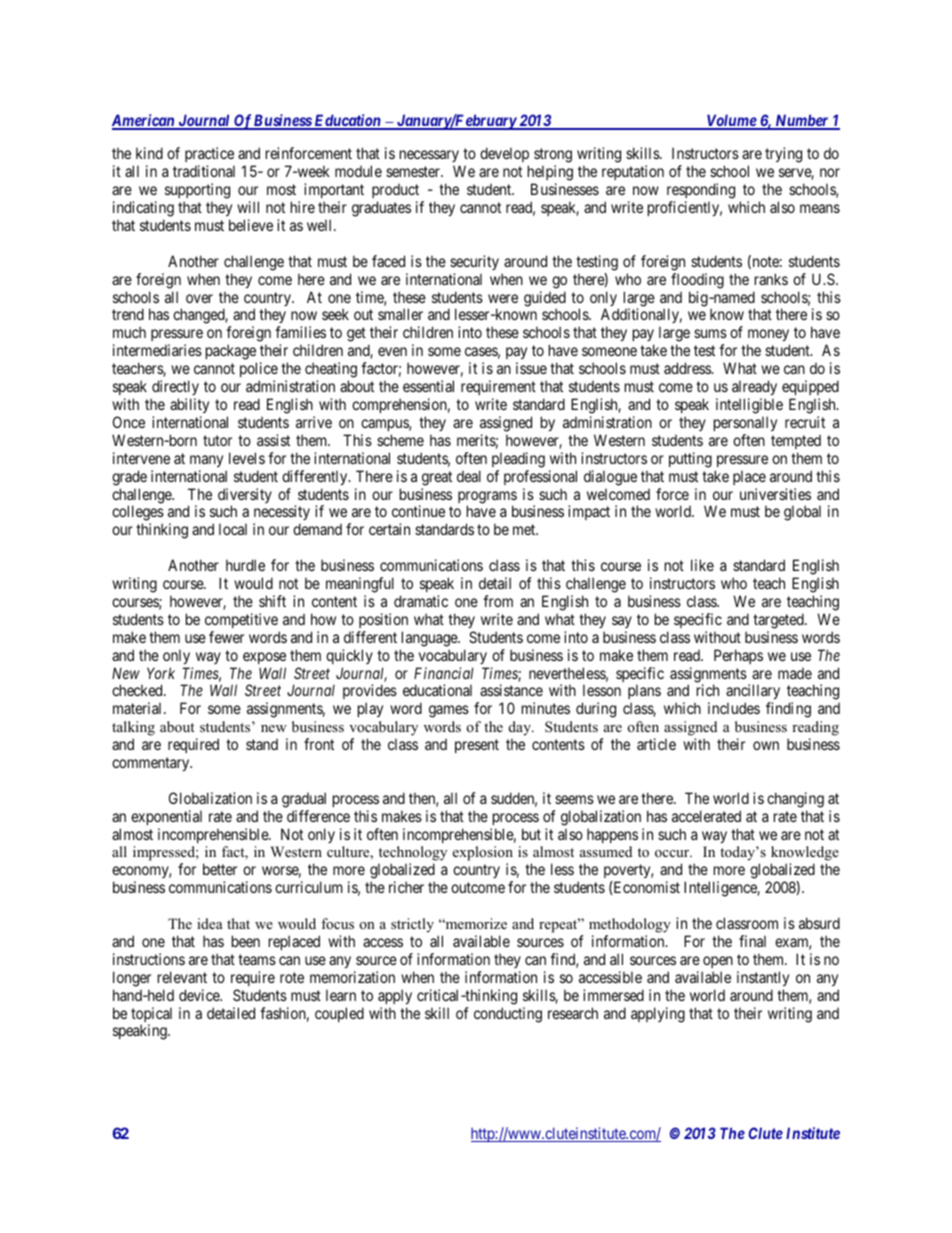  What do you see at coordinates (226, 637) in the document?
I see `fewer` at bounding box center [226, 637].
